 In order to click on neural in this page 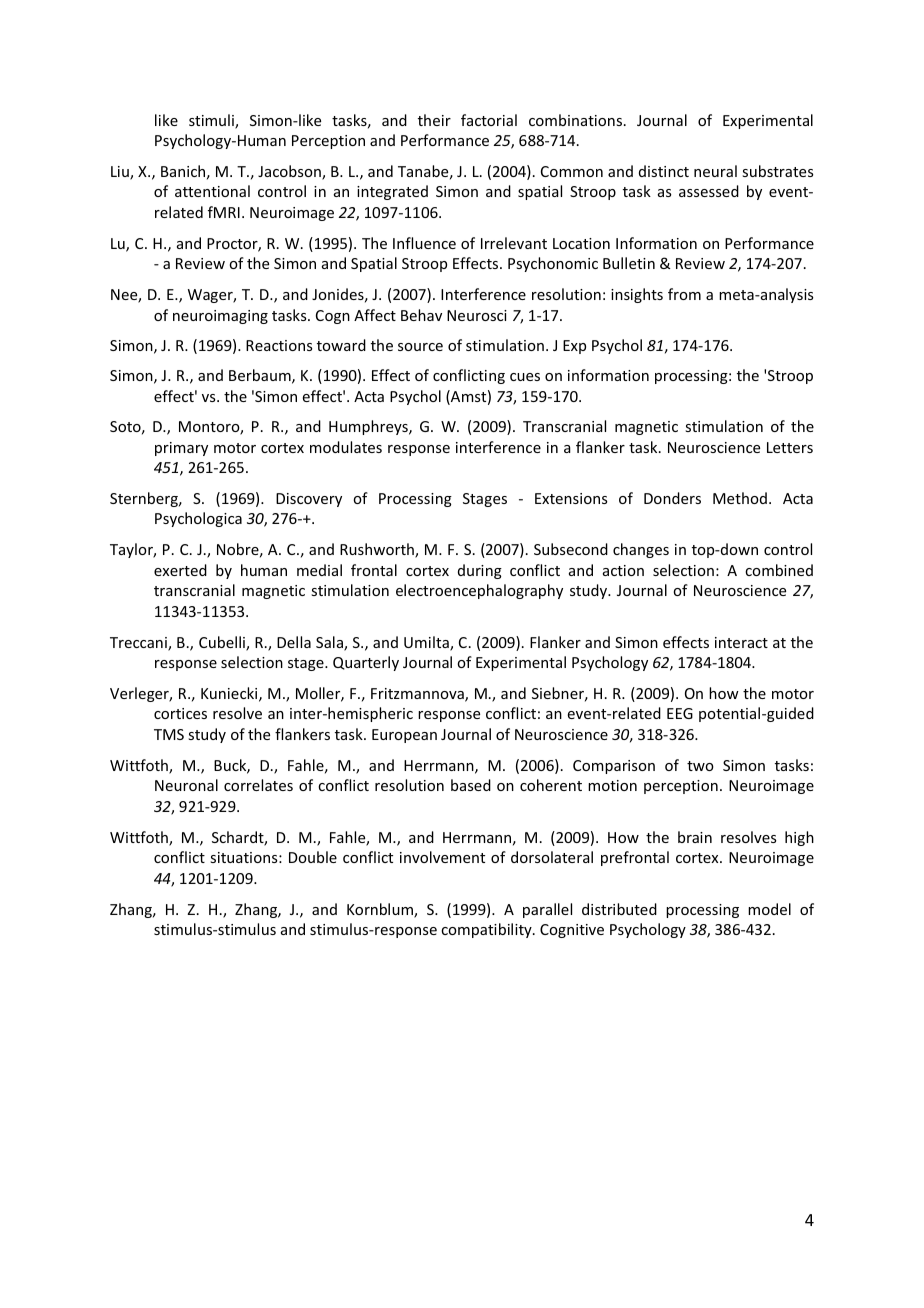, I will do `click(715, 171)`.
